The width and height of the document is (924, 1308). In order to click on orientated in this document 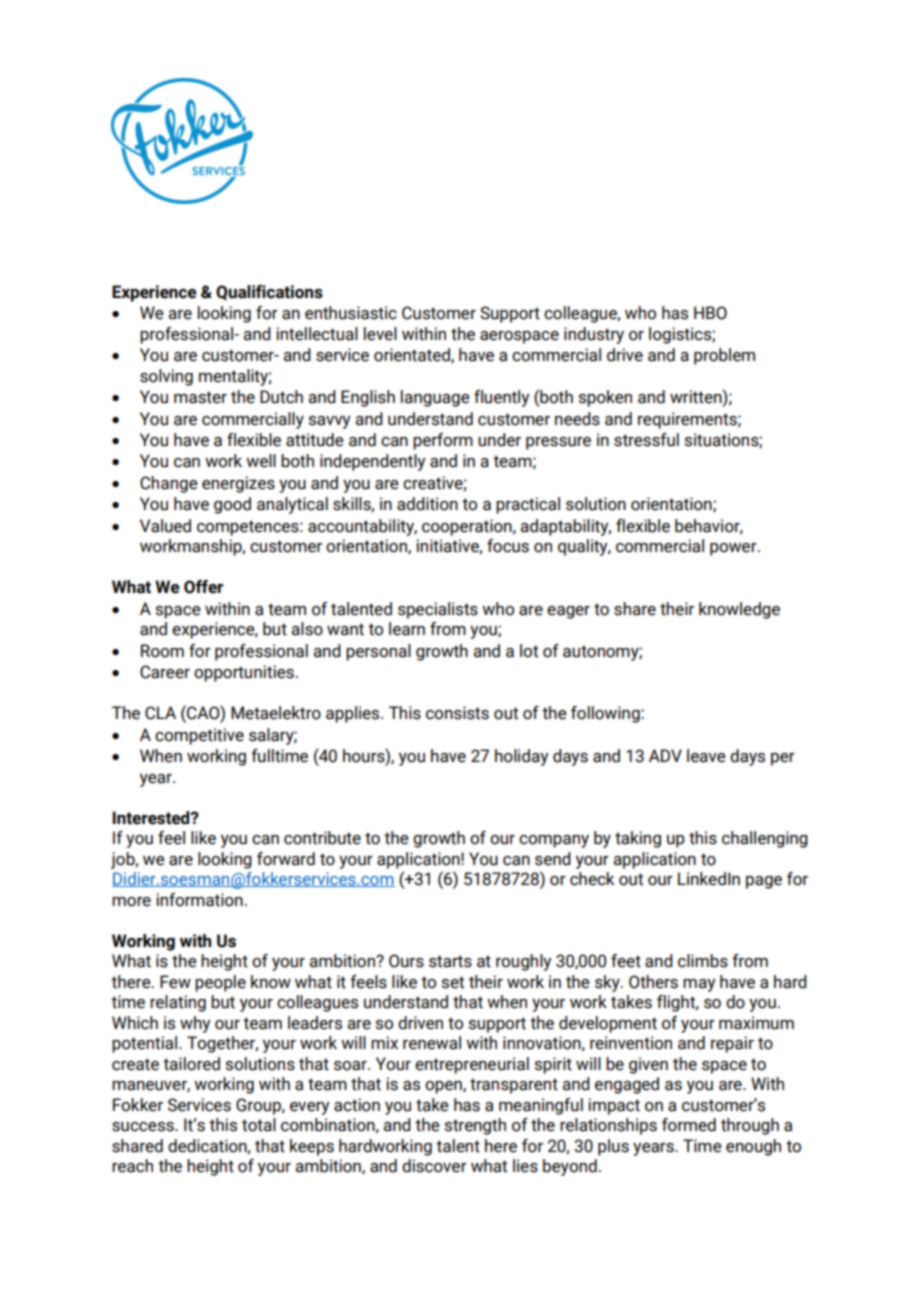, I will do `click(413, 355)`.
